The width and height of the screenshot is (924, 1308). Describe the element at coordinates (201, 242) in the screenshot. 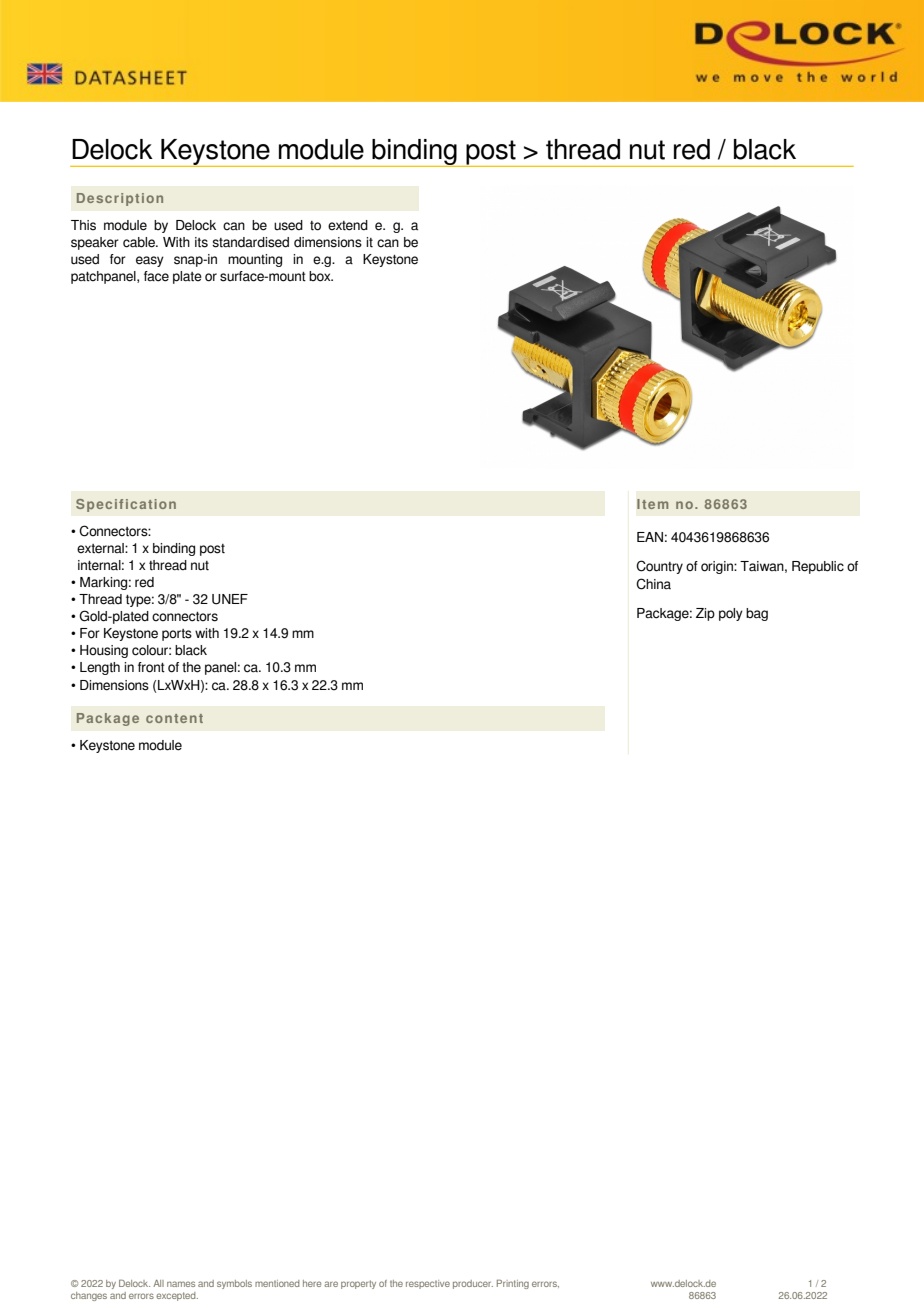

I see `its` at that location.
